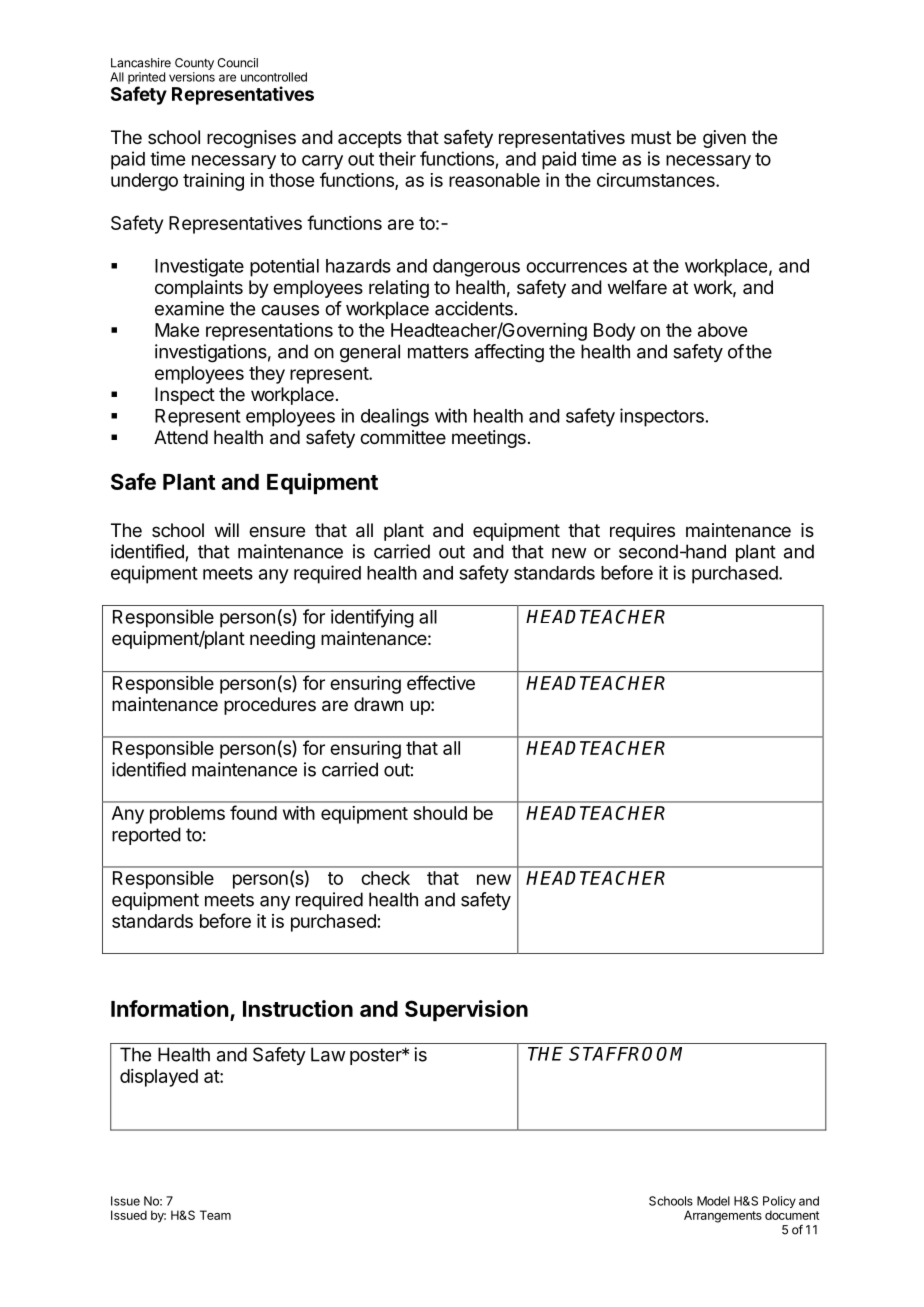  Describe the element at coordinates (494, 180) in the image. I see `reasonable` at that location.
